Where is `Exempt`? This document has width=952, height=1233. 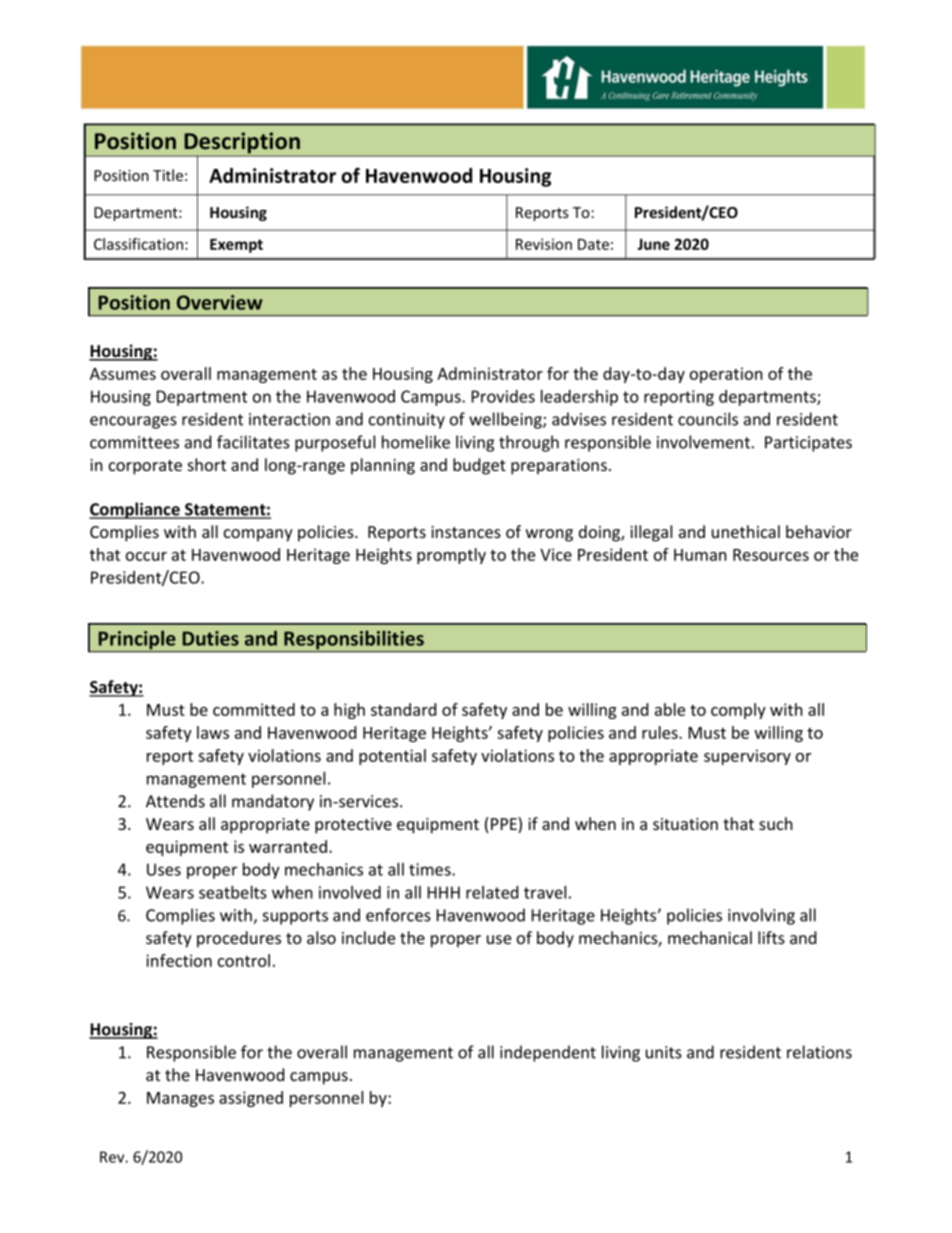
Exempt is located at coordinates (236, 246).
